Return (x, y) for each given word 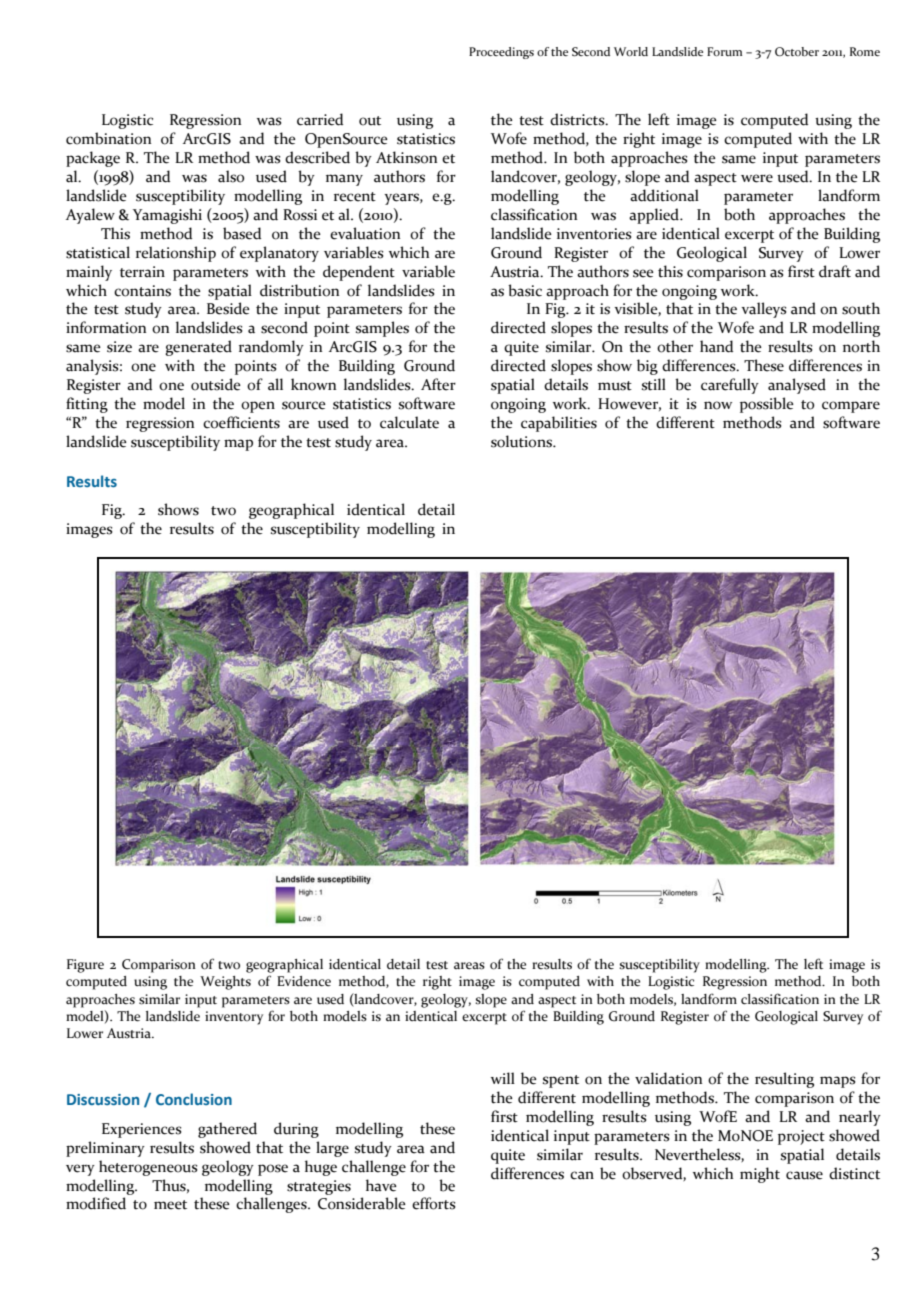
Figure (85, 966)
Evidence (304, 981)
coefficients (241, 422)
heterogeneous (148, 1168)
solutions (522, 441)
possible (767, 405)
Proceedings (501, 53)
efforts (433, 1203)
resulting (784, 1080)
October (797, 51)
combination (108, 138)
